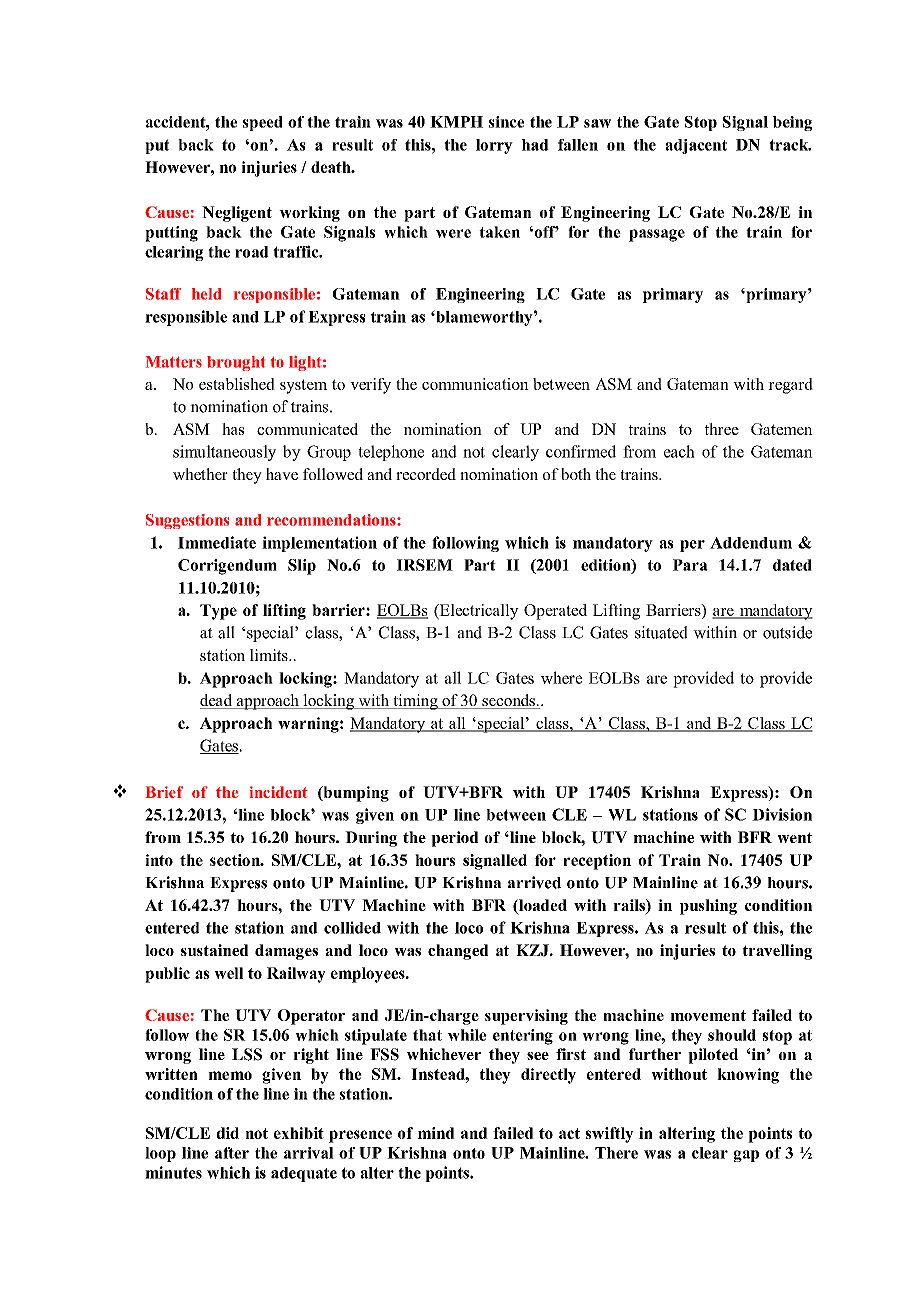 This screenshot has height=1307, width=924. I want to click on adjacent, so click(696, 146).
